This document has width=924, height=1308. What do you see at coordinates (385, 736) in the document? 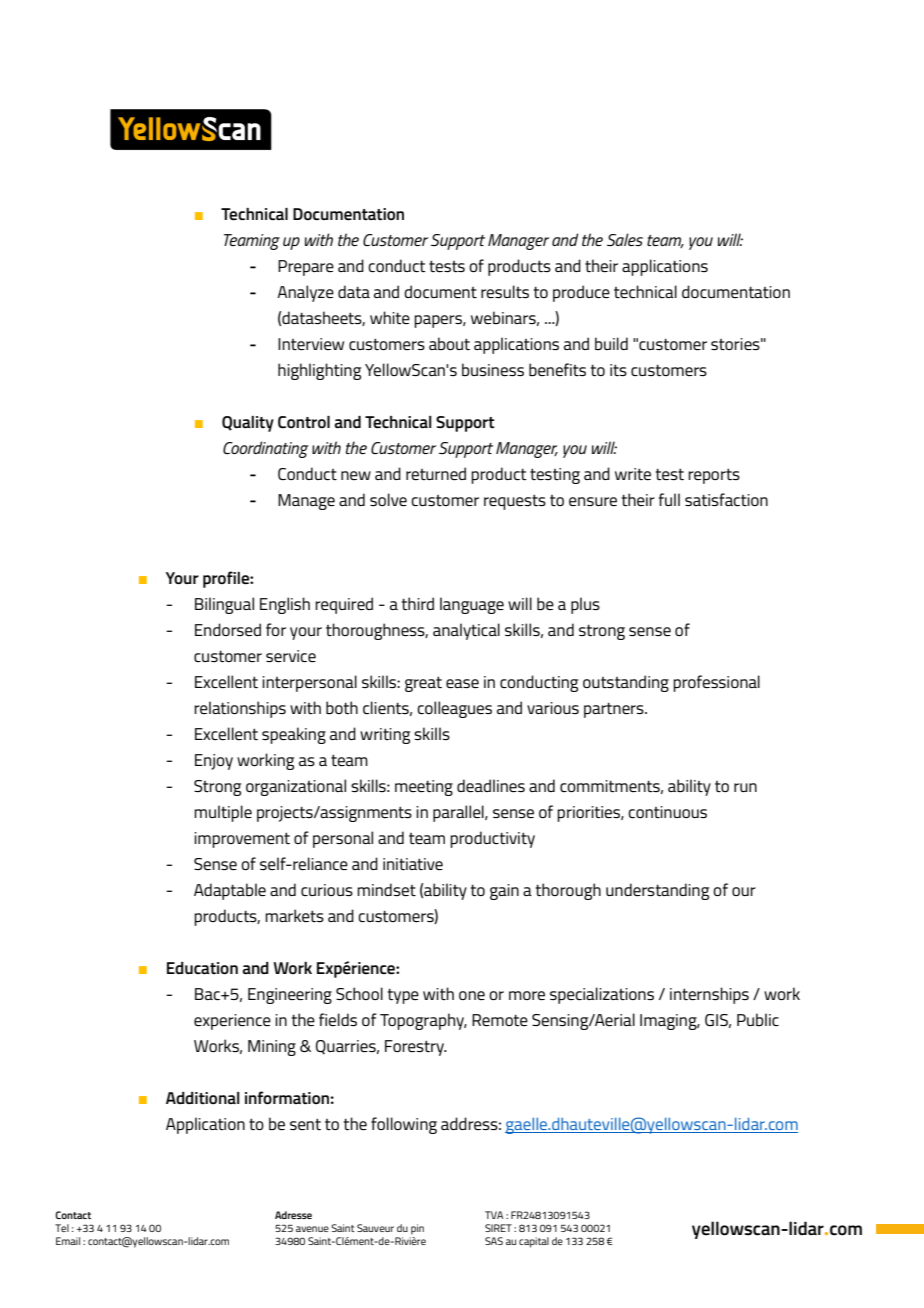
I see `writing` at bounding box center [385, 736].
